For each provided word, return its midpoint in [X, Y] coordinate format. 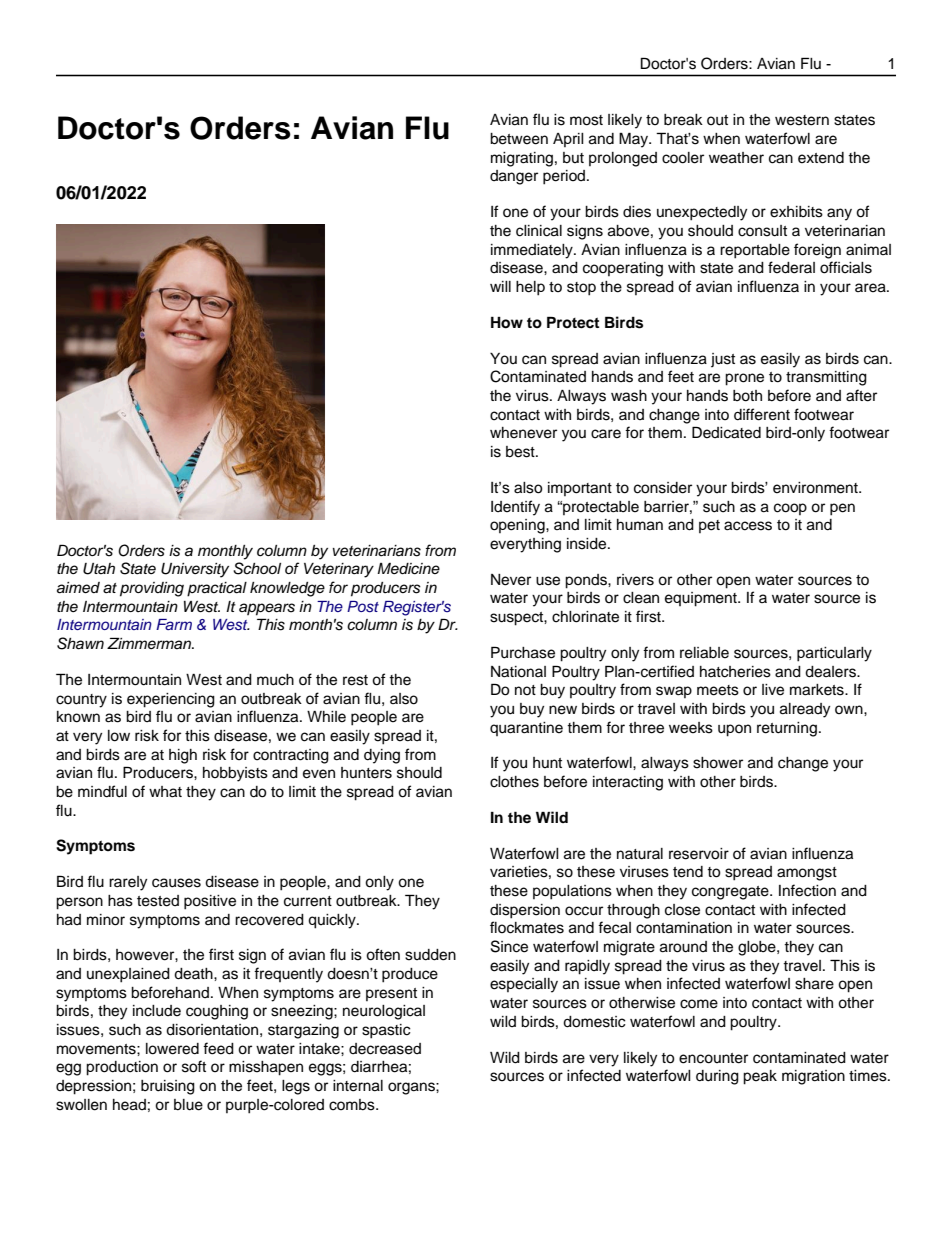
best [521, 452]
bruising [168, 1087]
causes [176, 883]
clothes [514, 782]
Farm [174, 624]
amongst [807, 874]
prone [744, 379]
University [195, 570]
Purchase [523, 652]
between [519, 139]
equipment [702, 599]
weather [736, 158]
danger [514, 177]
